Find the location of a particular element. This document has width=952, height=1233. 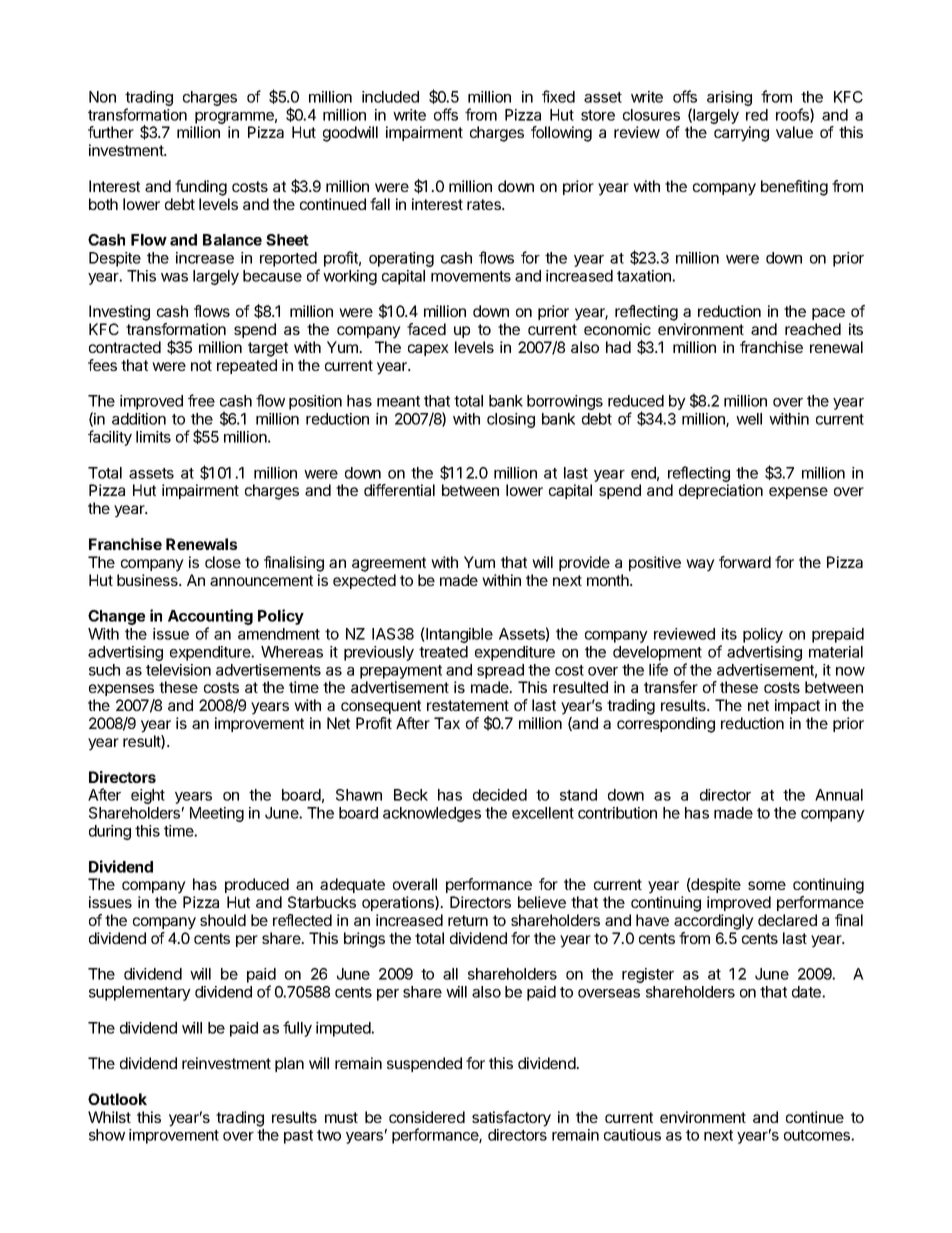

further is located at coordinates (111, 132).
